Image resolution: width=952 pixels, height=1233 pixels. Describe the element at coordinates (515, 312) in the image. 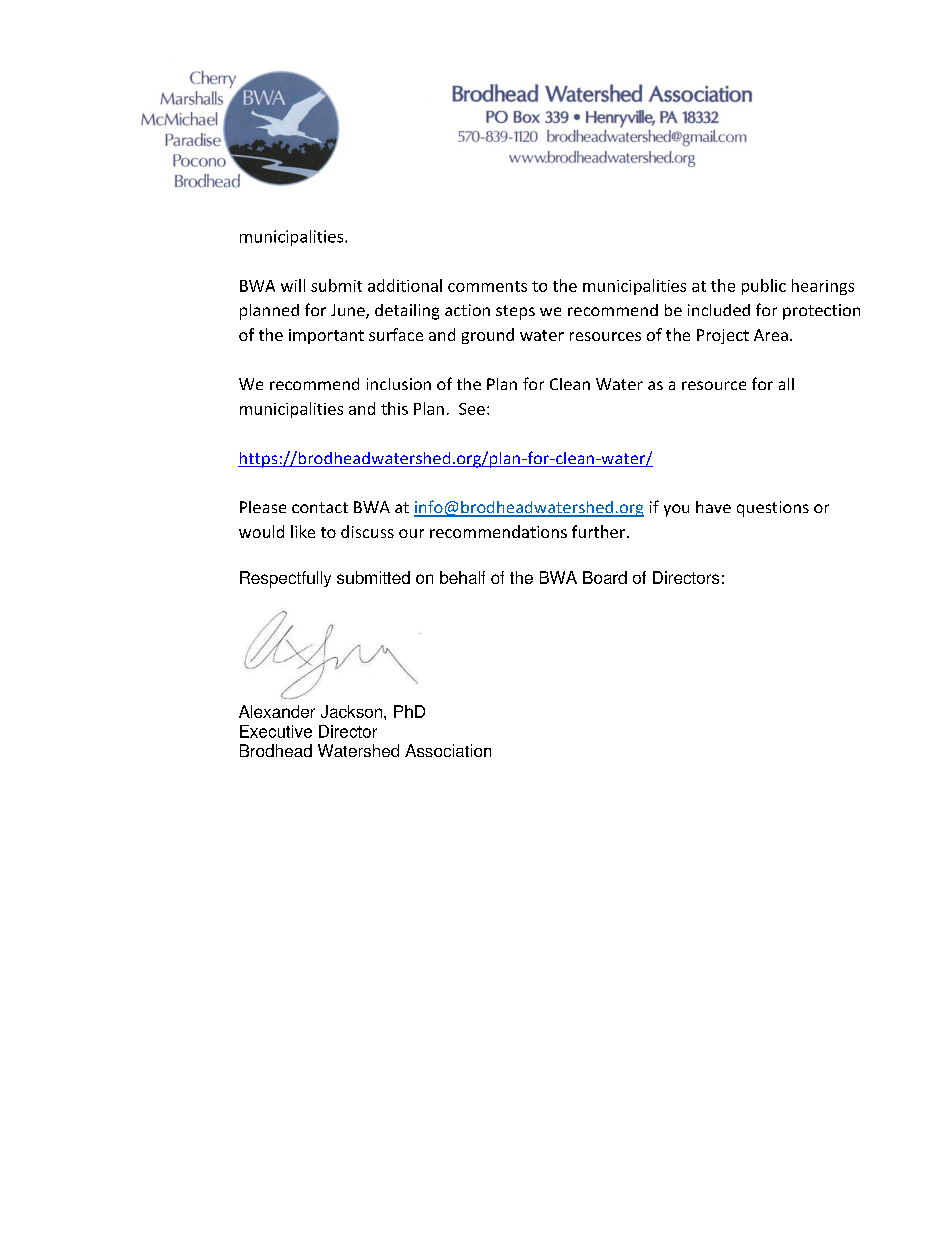

I see `steps` at that location.
